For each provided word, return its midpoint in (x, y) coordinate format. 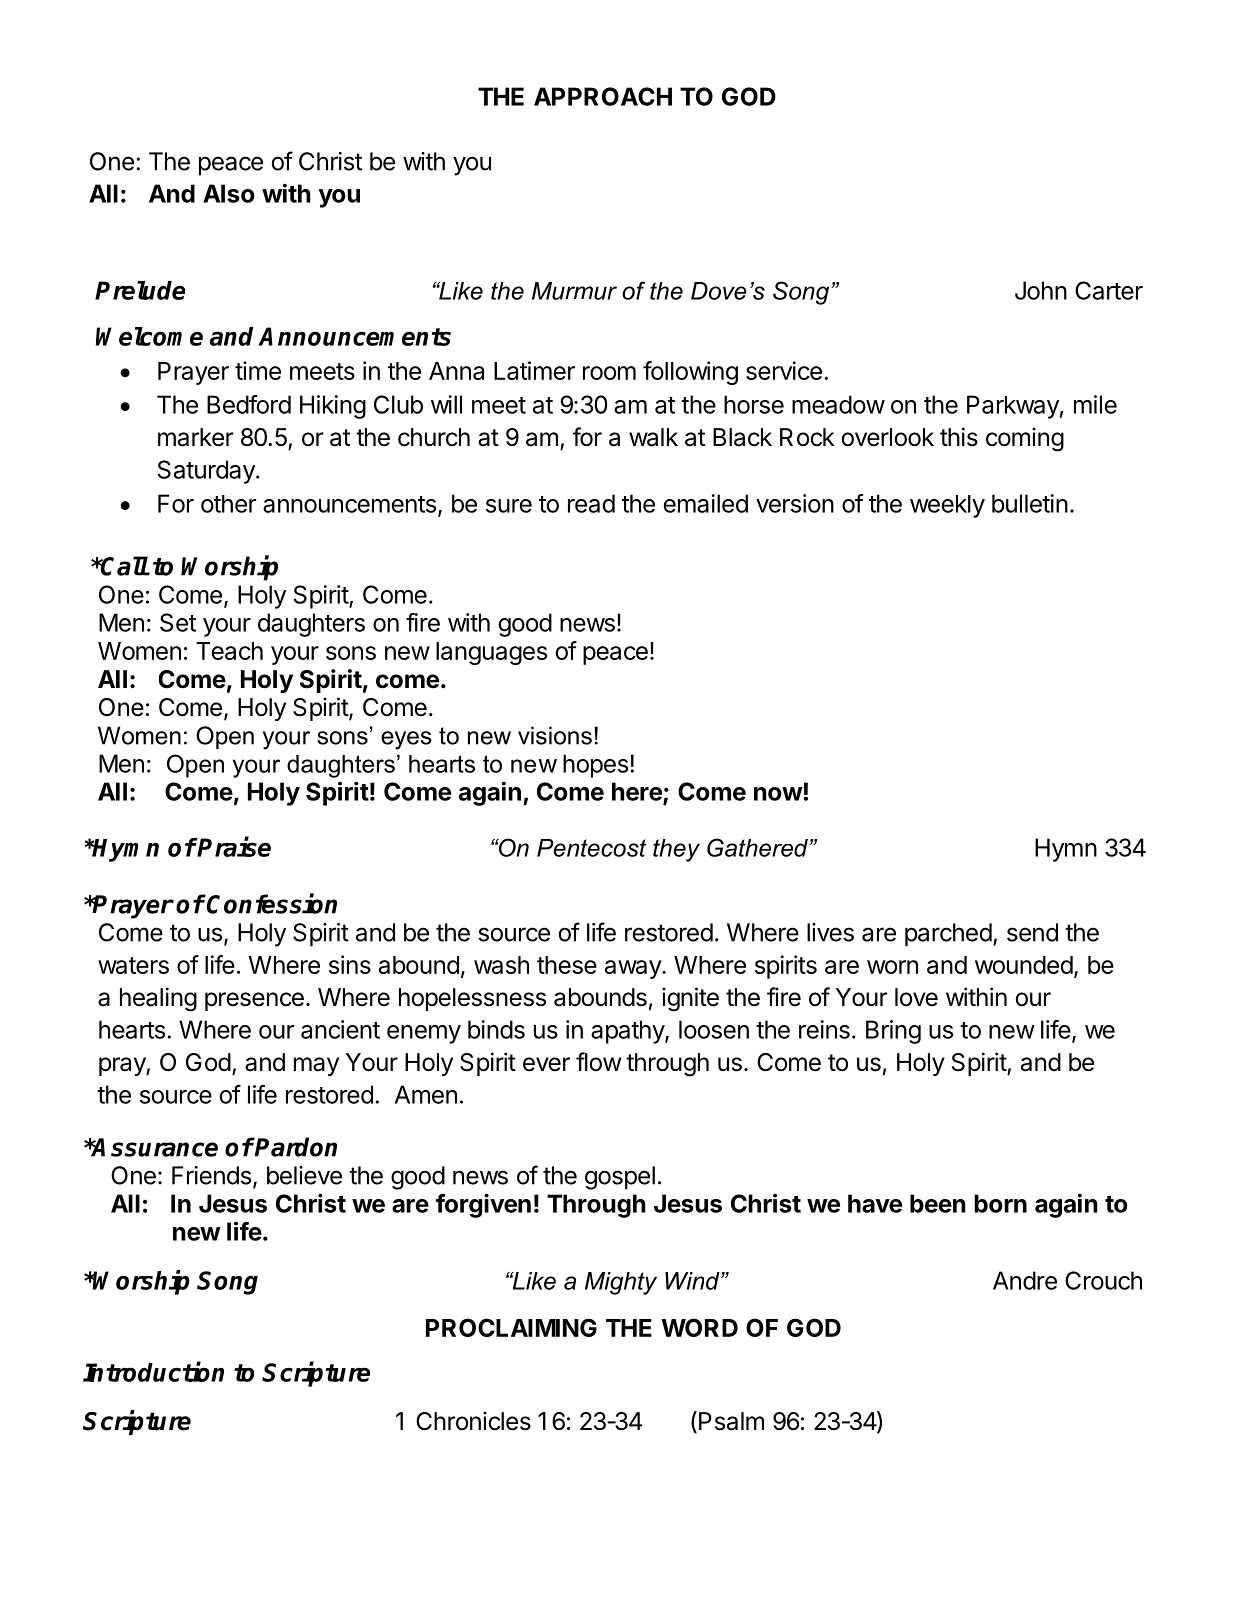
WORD (699, 1327)
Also (229, 193)
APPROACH (603, 96)
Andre (1025, 1280)
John (1041, 290)
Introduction (153, 1371)
